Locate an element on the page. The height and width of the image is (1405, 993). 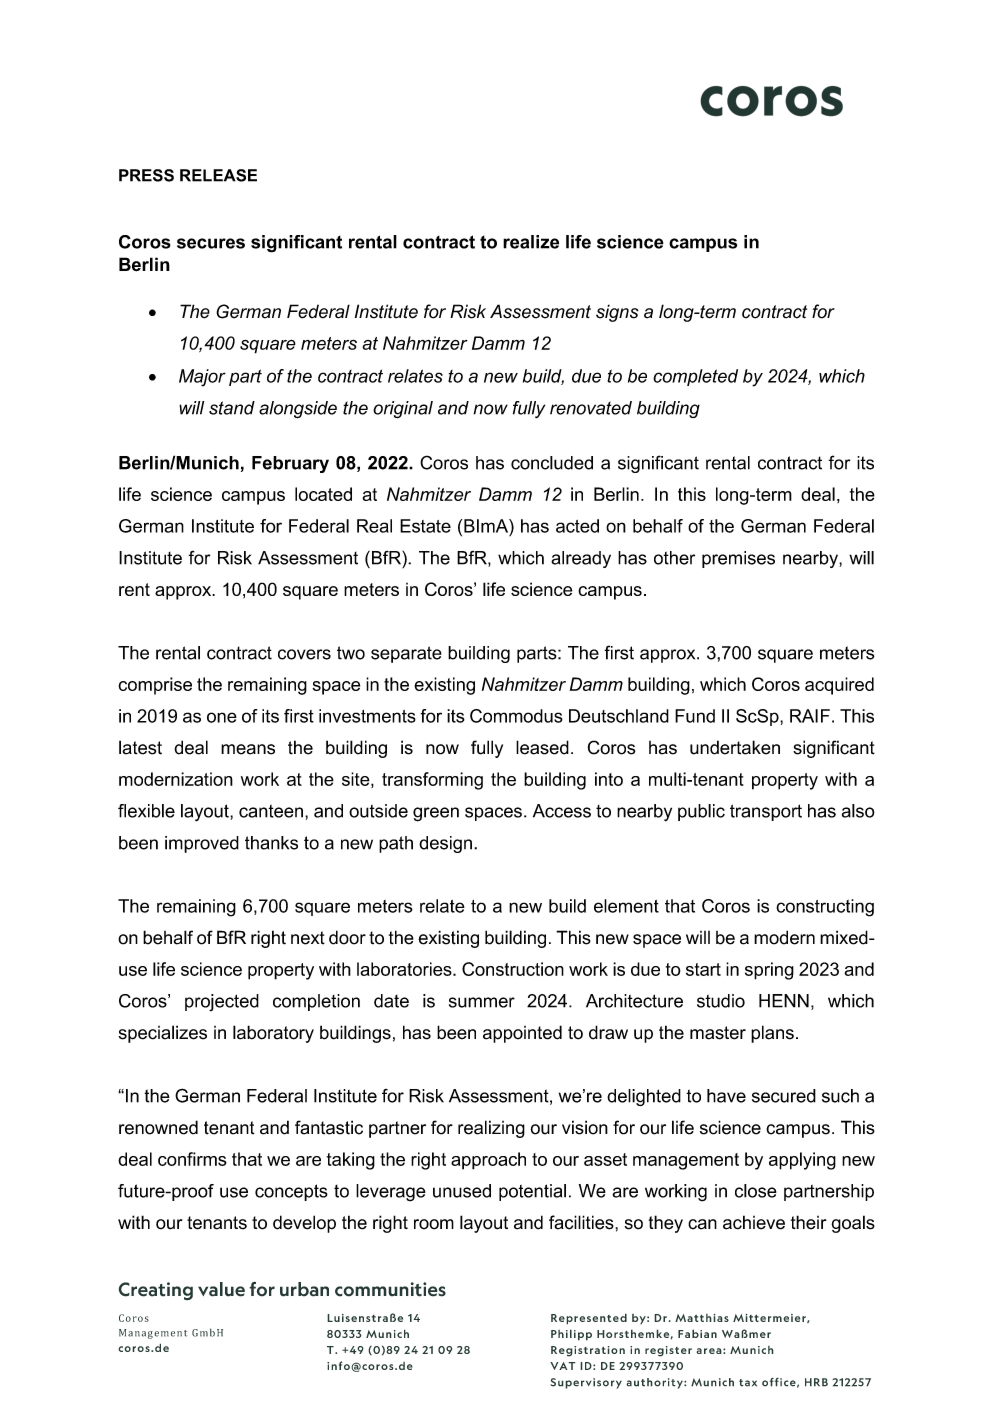
constructing is located at coordinates (825, 908).
